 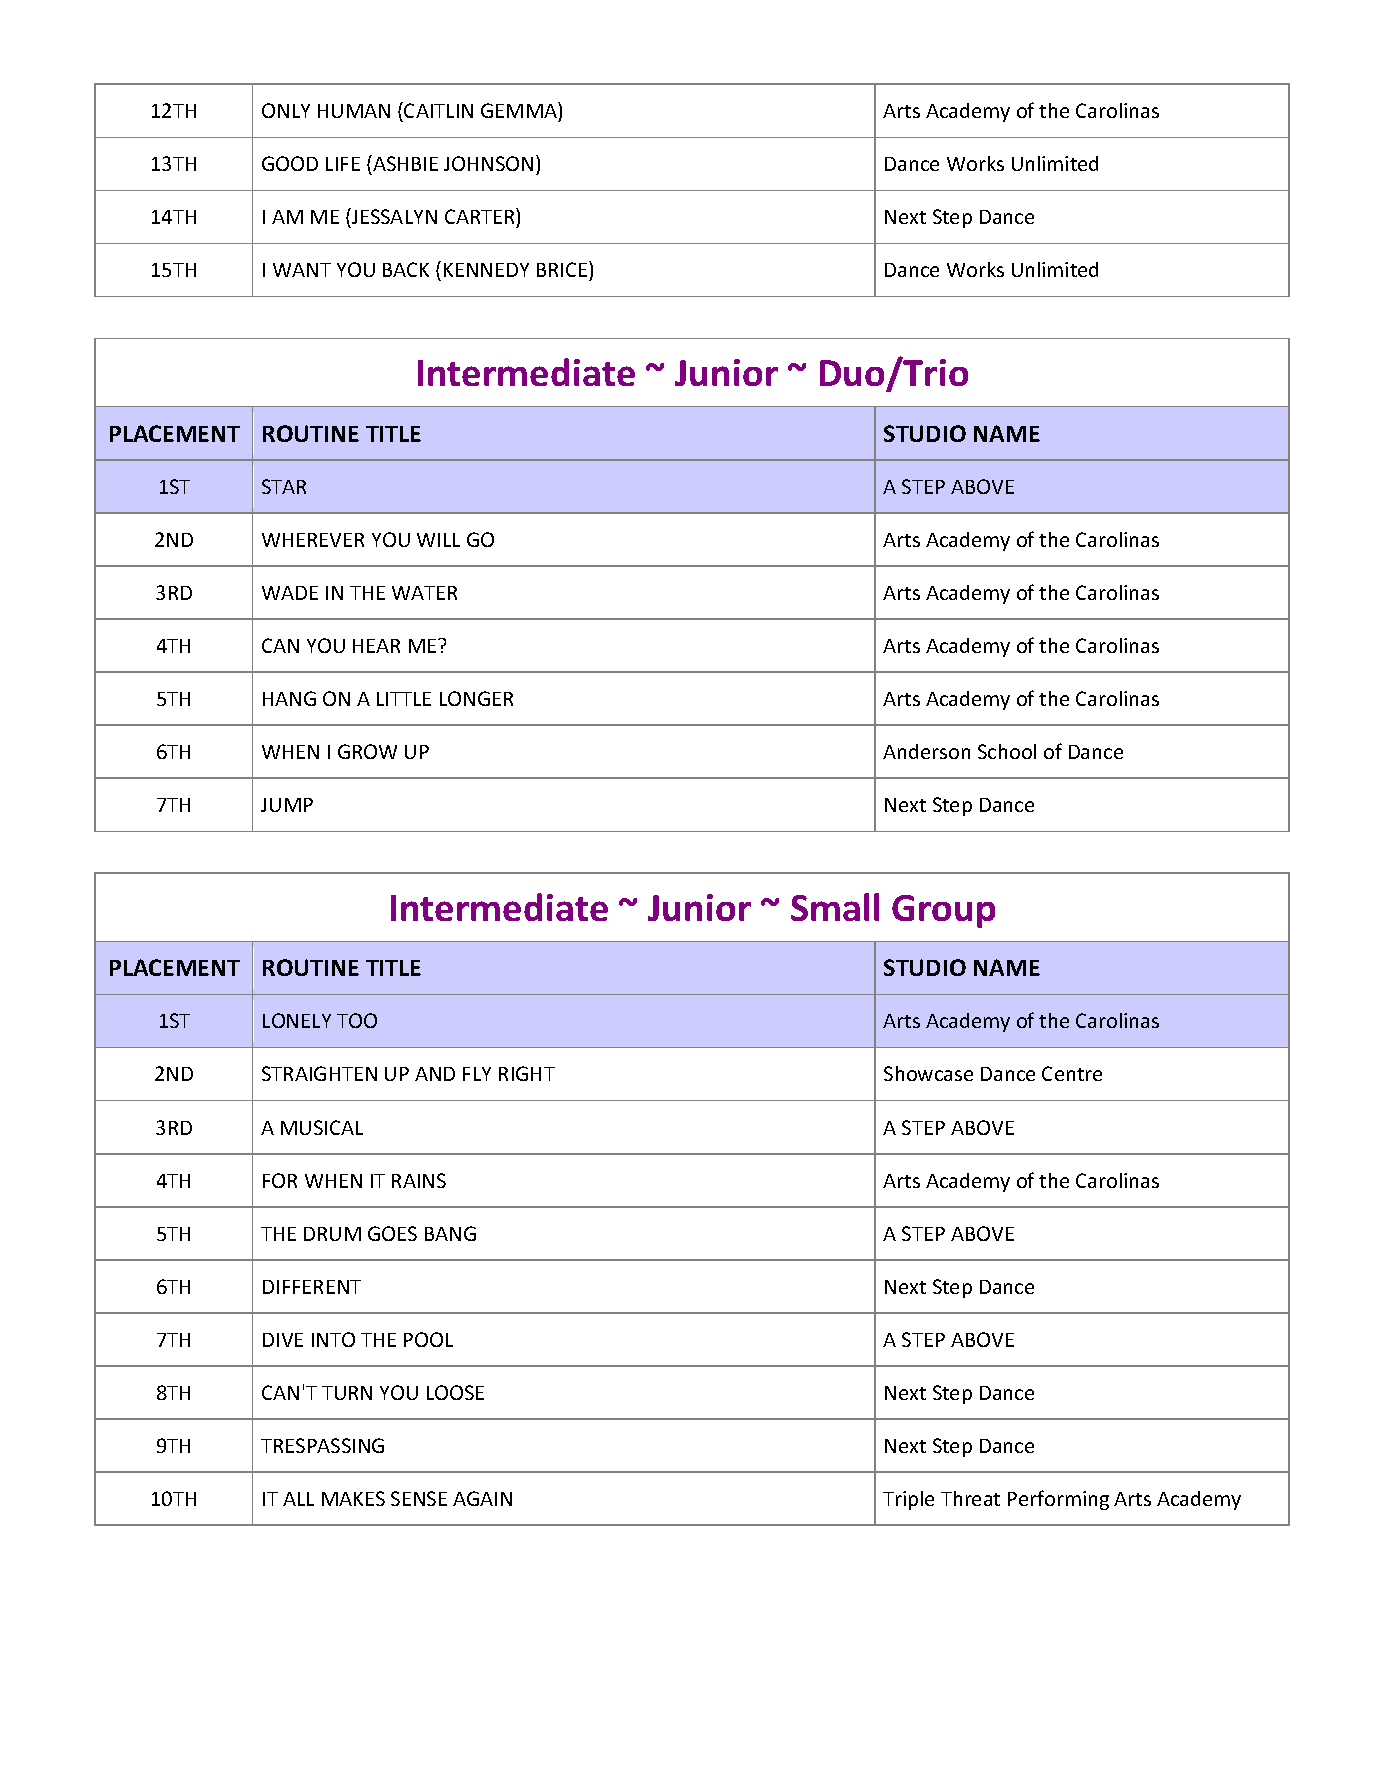 What do you see at coordinates (476, 698) in the image?
I see `LONGER` at bounding box center [476, 698].
